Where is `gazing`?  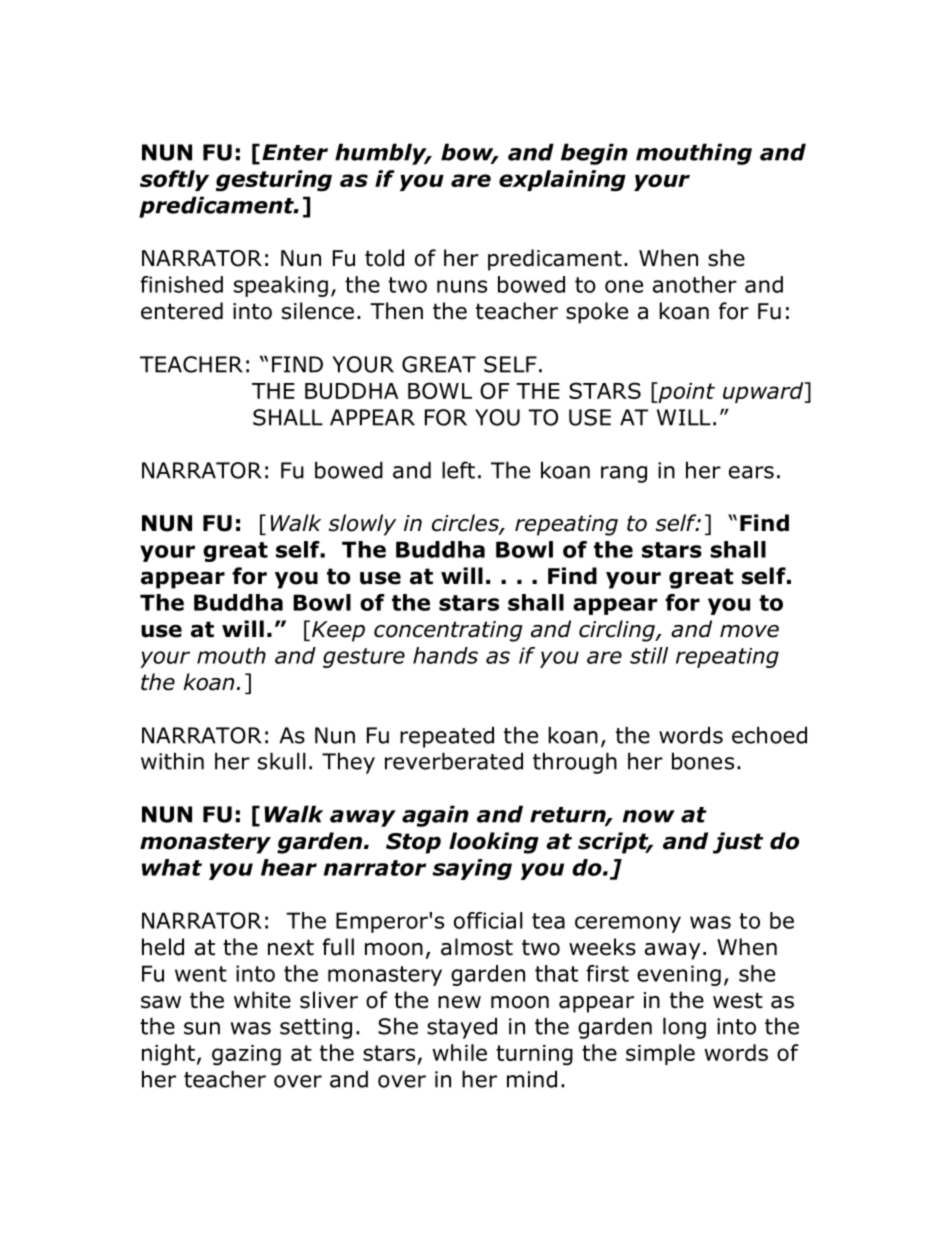
gazing is located at coordinates (246, 1055).
